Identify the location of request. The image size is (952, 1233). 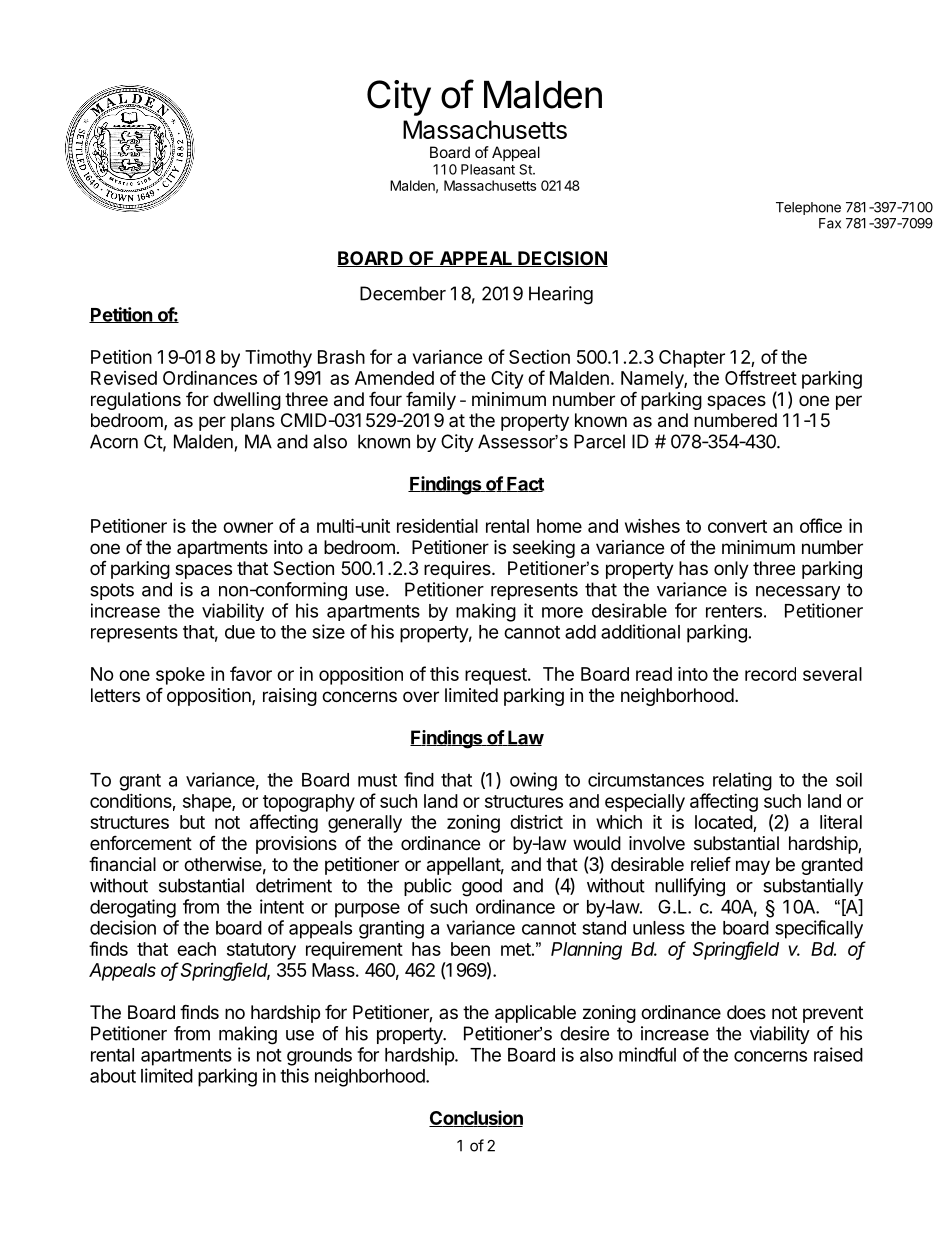
(498, 676).
